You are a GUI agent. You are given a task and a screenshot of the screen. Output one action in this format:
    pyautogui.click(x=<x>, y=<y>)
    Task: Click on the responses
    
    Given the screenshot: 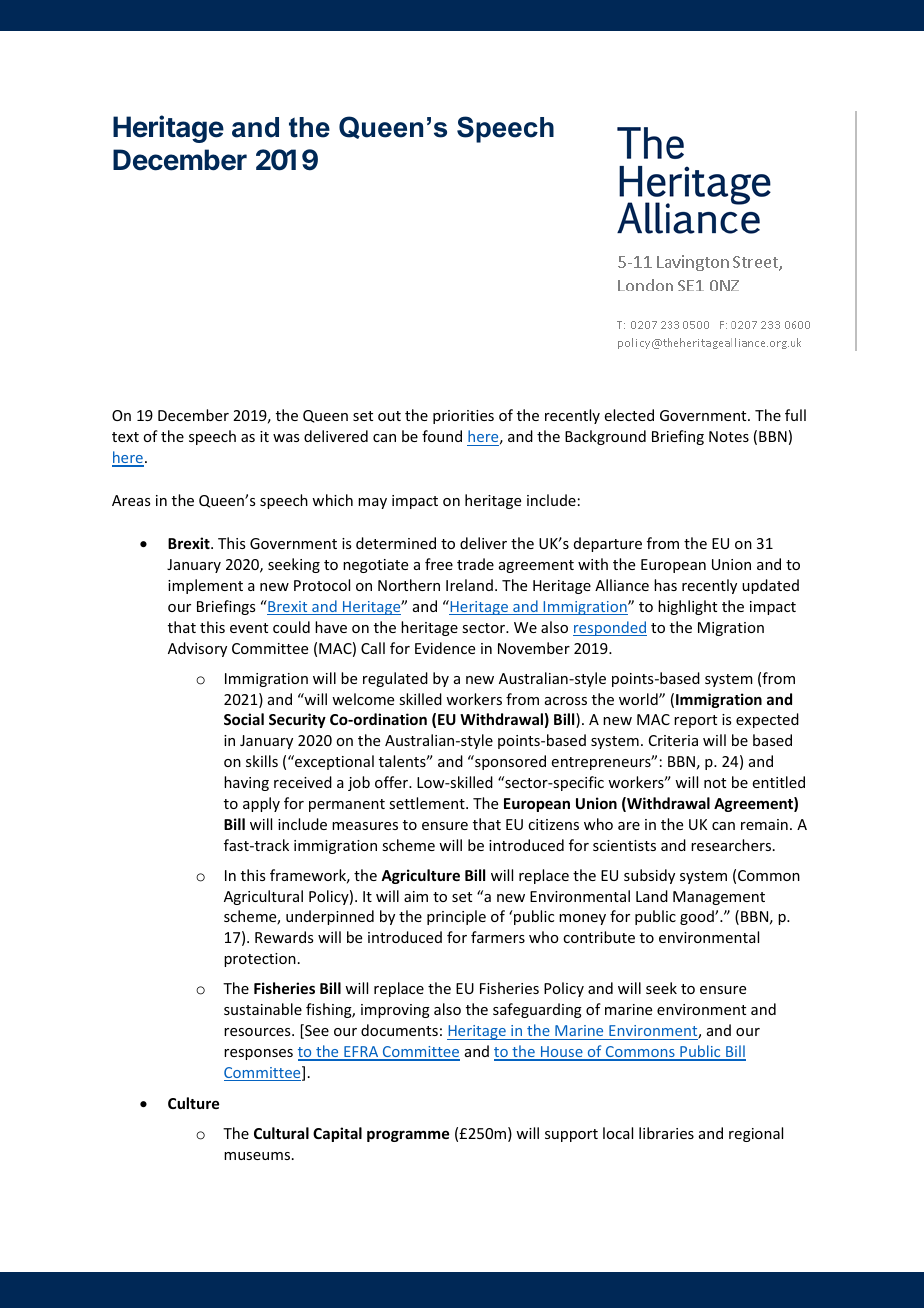 What is the action you would take?
    pyautogui.click(x=258, y=1054)
